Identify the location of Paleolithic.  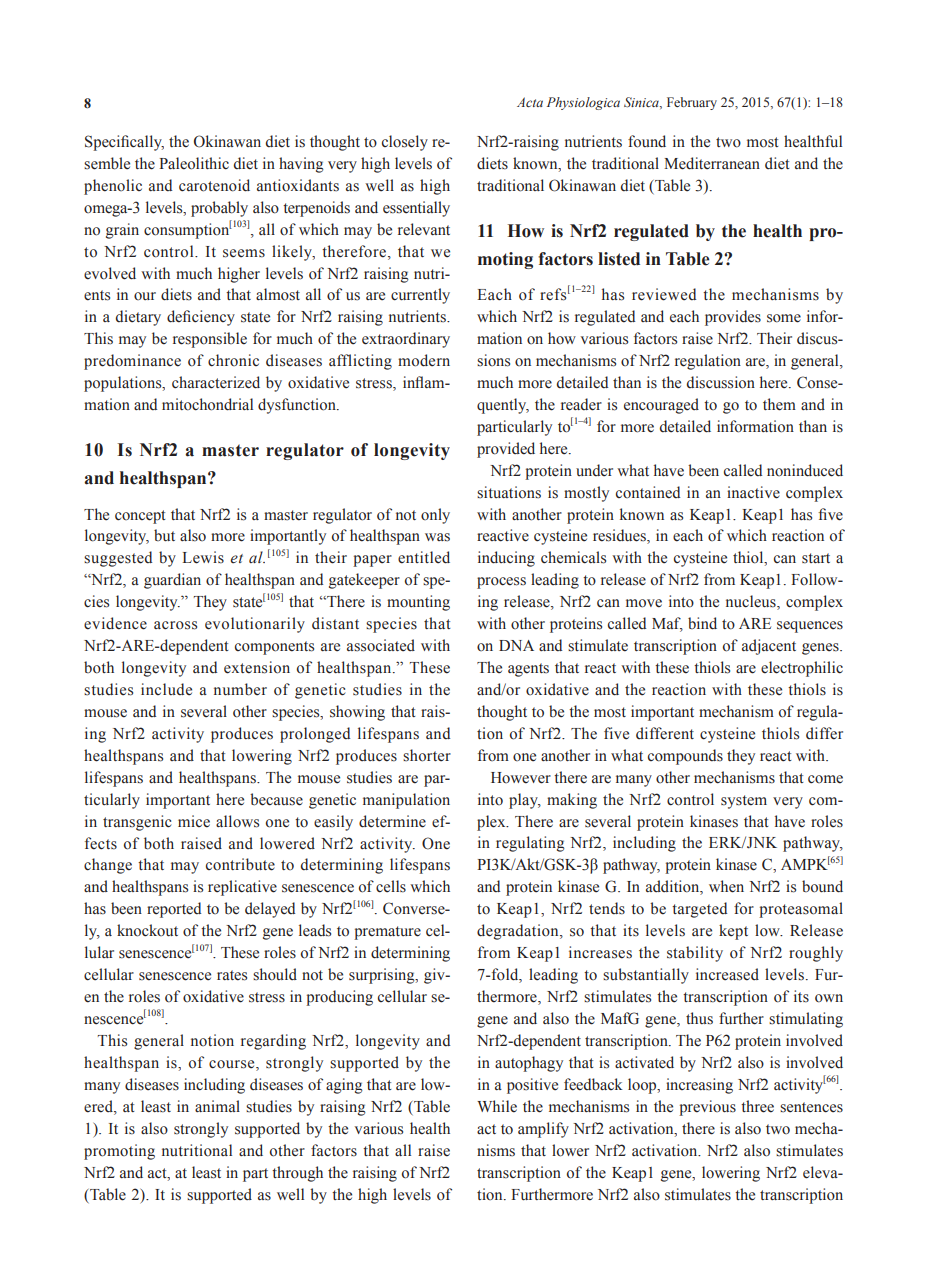
(194, 163).
